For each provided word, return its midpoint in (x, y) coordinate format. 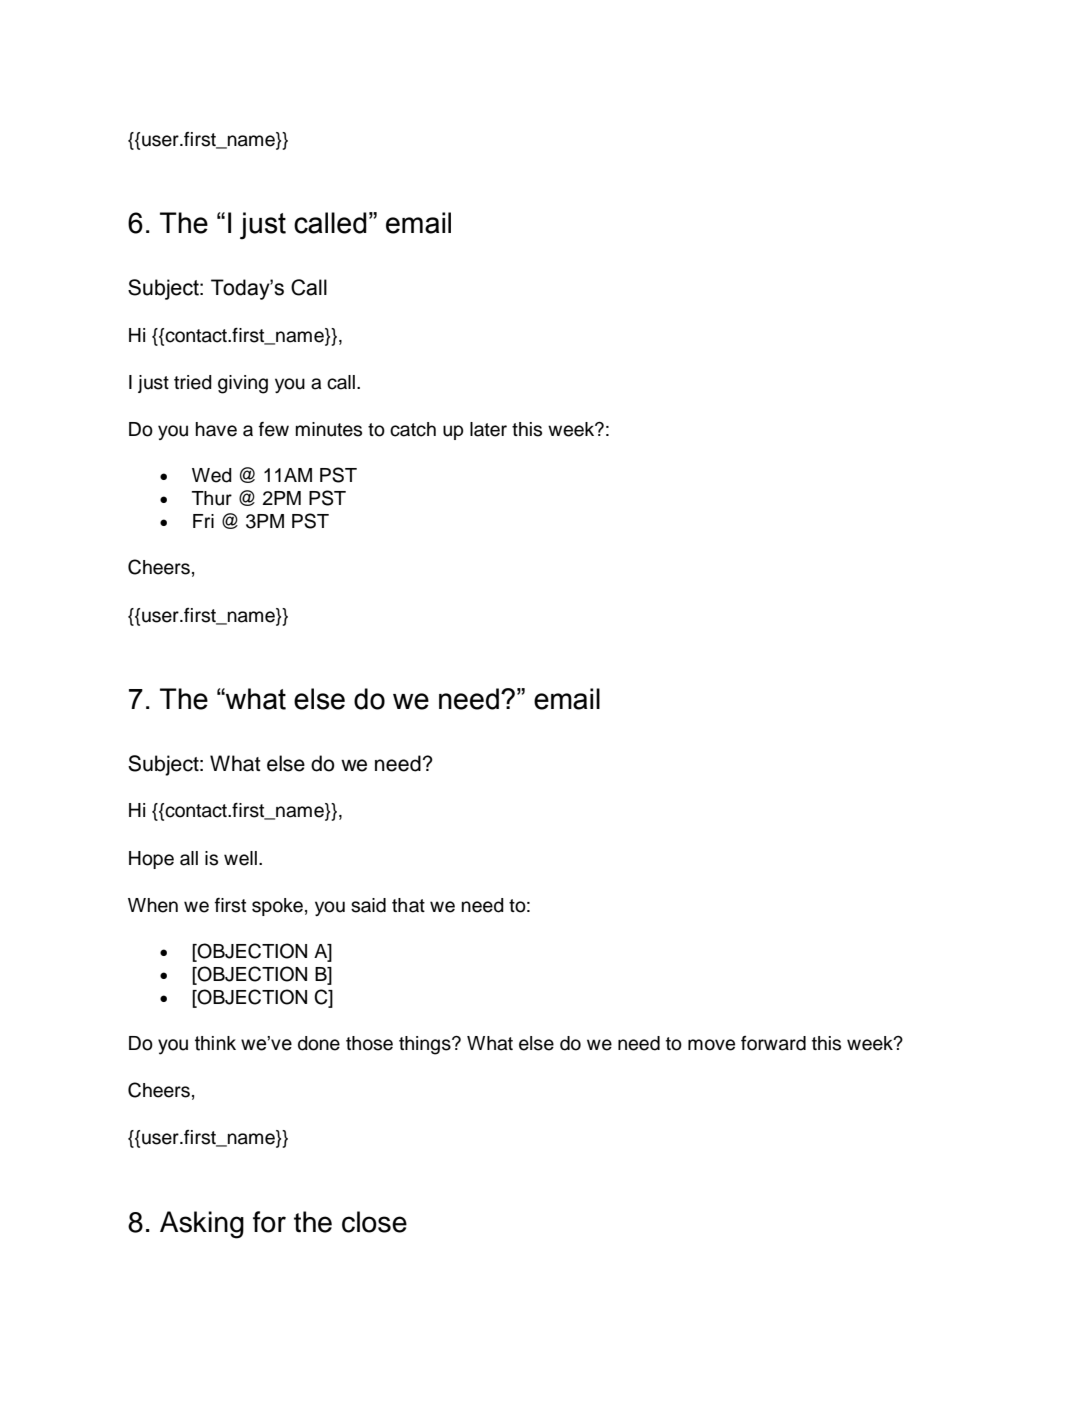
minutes (329, 429)
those (369, 1043)
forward (773, 1043)
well (240, 858)
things (426, 1045)
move (711, 1045)
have (216, 429)
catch (413, 429)
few (274, 429)
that (408, 905)
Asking (202, 1225)
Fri (203, 521)
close (374, 1222)
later (488, 429)
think (215, 1043)
